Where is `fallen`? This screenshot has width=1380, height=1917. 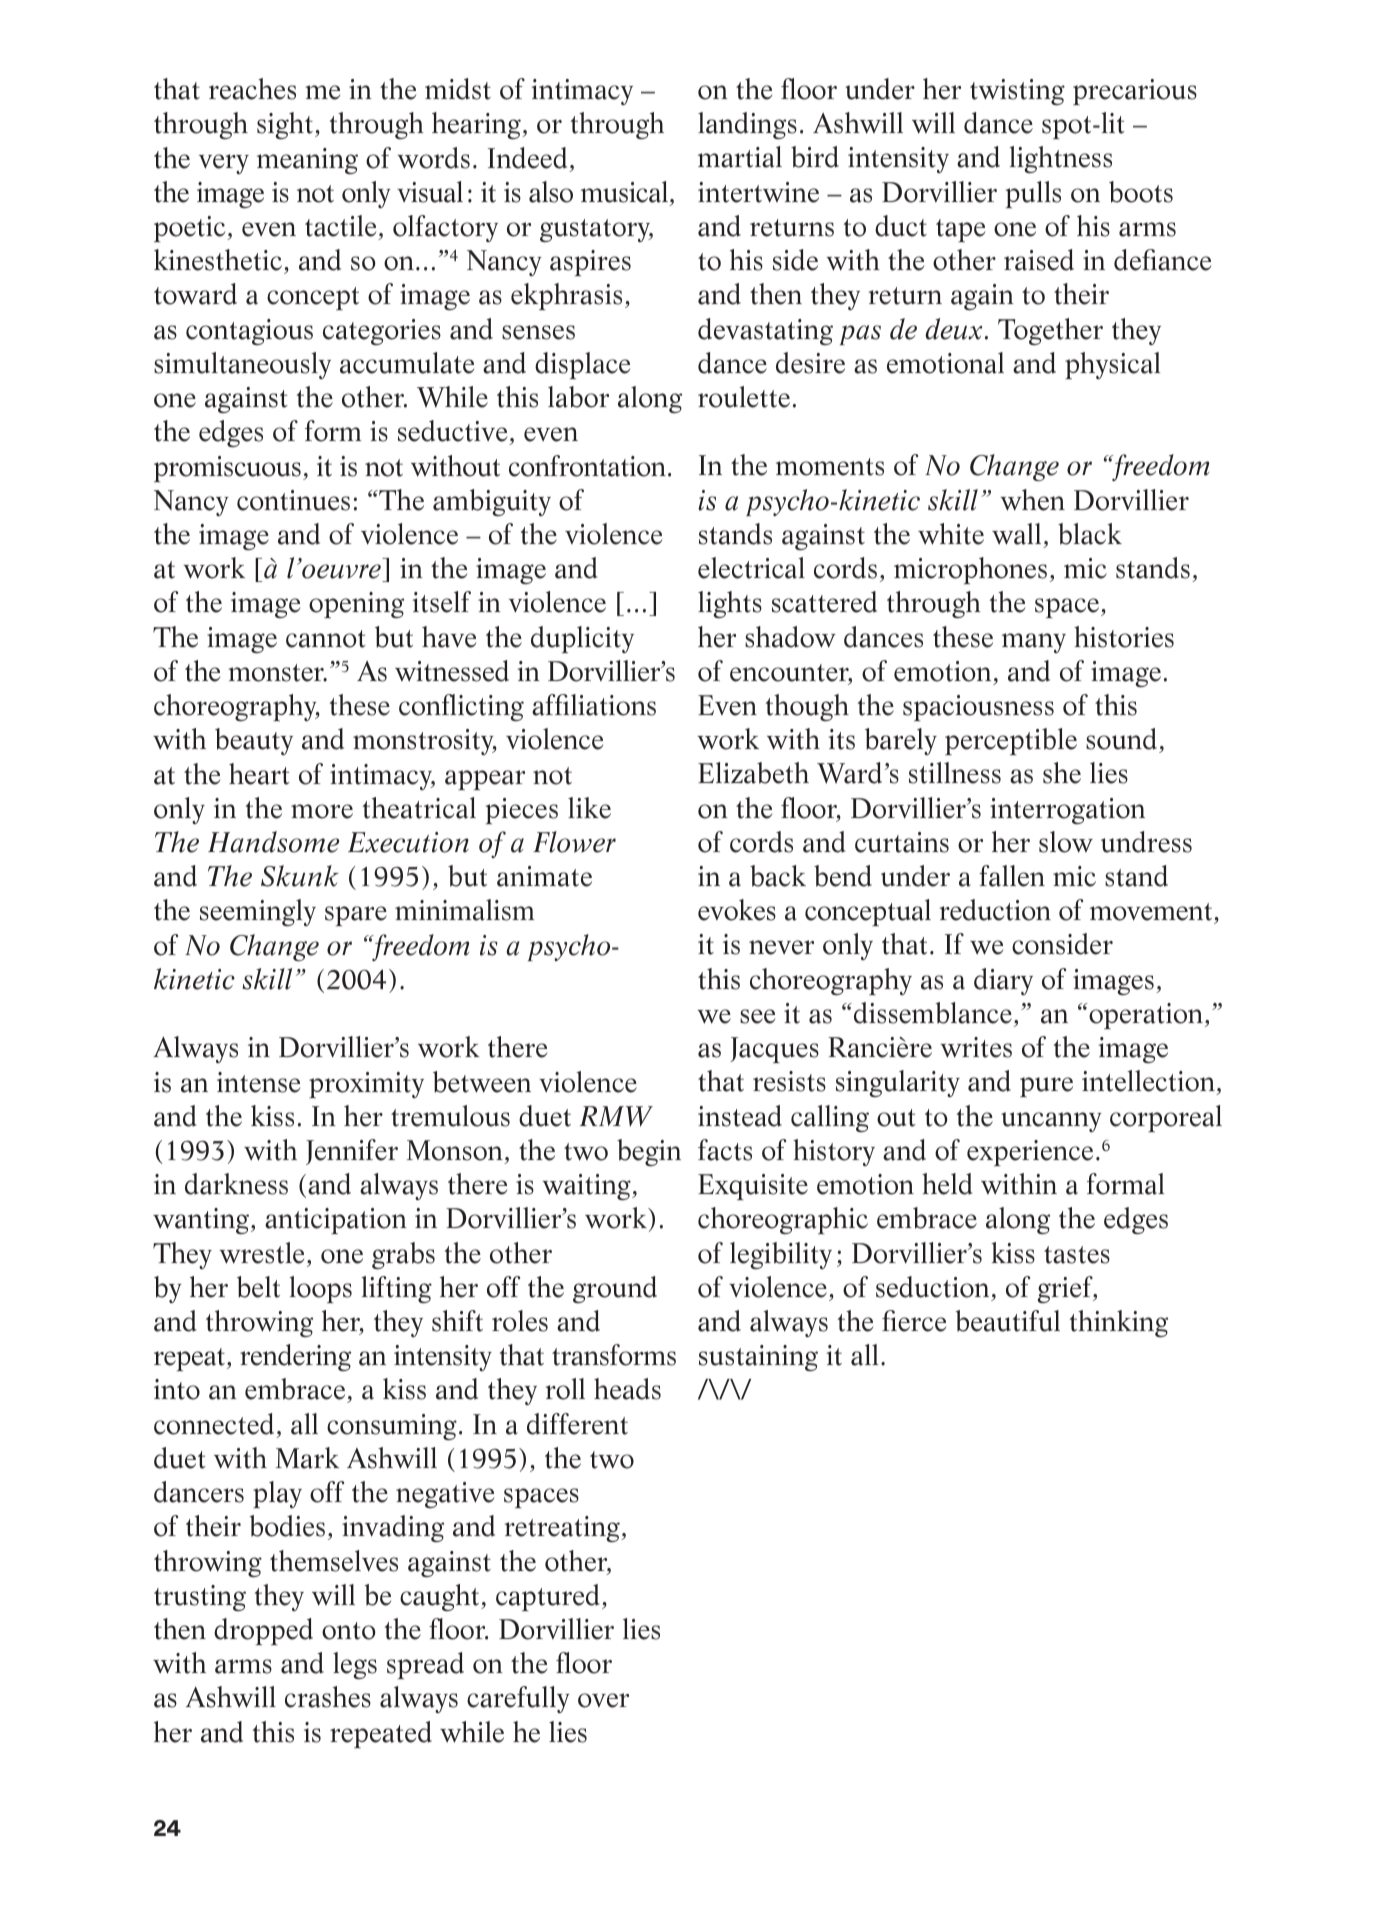 fallen is located at coordinates (1012, 876).
